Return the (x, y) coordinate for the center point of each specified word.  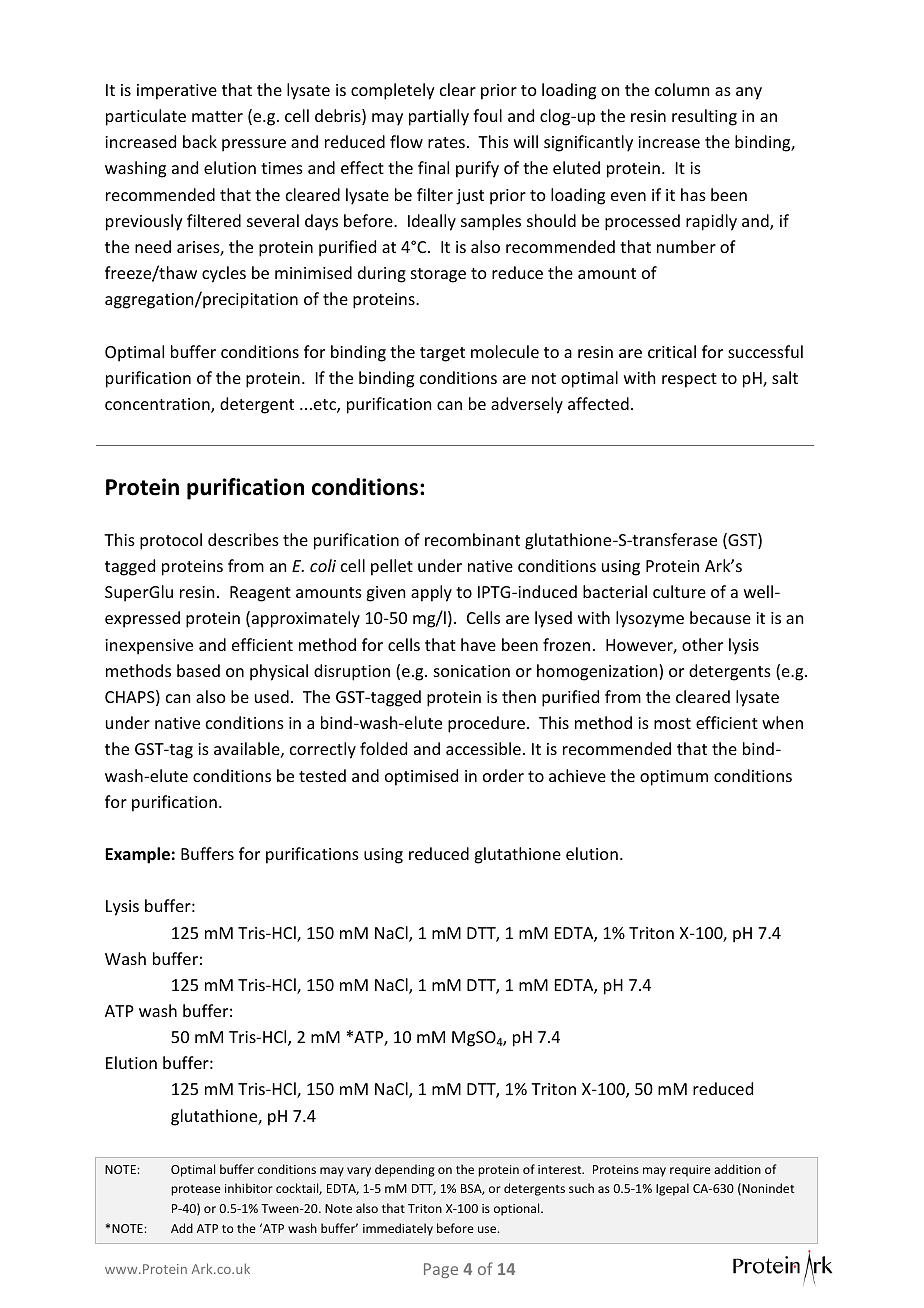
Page (441, 1270)
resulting (704, 117)
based (198, 670)
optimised (421, 777)
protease (196, 1190)
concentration (158, 405)
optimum (674, 778)
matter (217, 116)
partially (439, 117)
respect (689, 380)
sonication (472, 671)
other (702, 644)
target (442, 354)
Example (137, 855)
